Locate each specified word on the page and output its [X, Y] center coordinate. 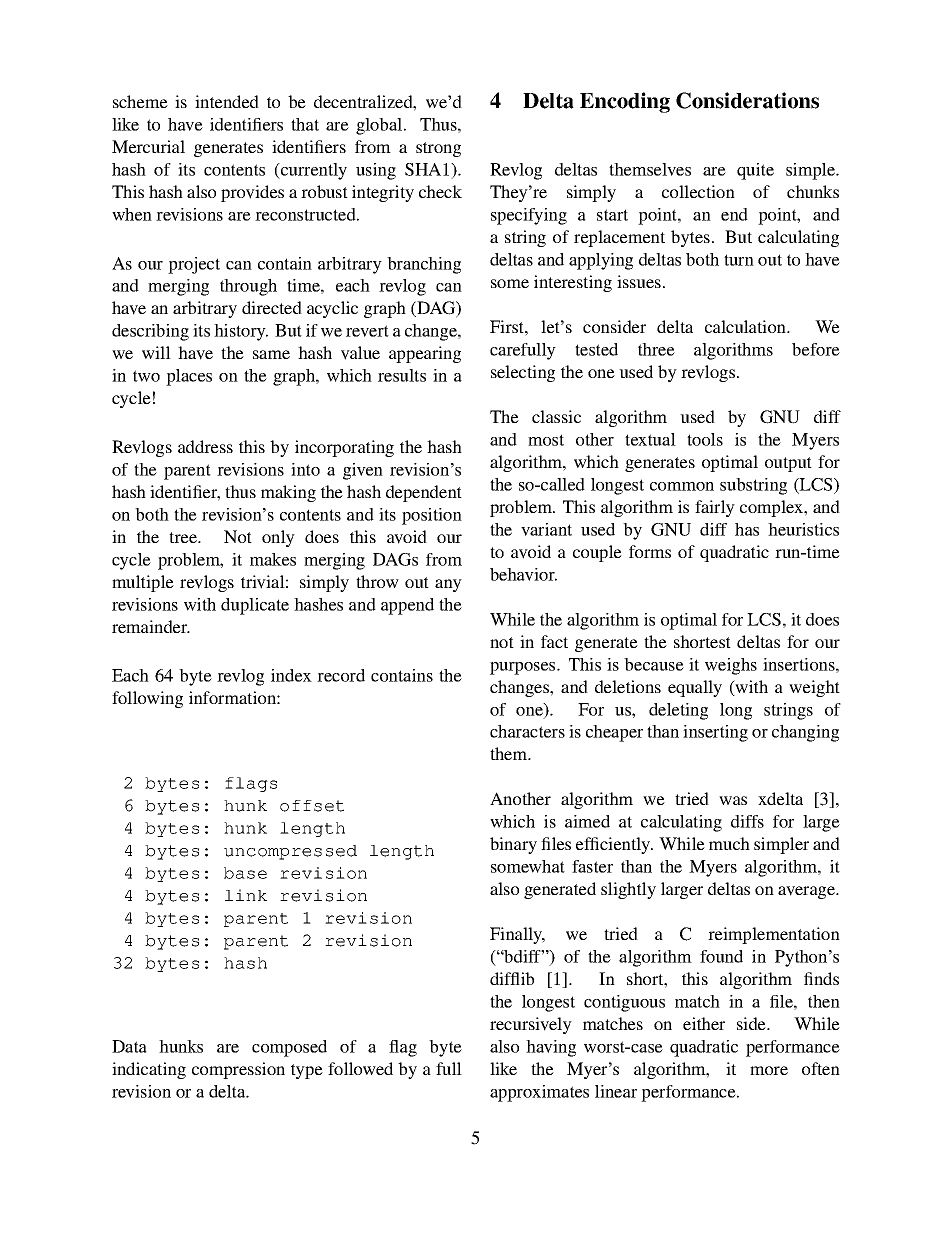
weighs [731, 666]
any [448, 585]
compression [238, 1070]
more [769, 1070]
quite [755, 171]
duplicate [255, 606]
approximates [539, 1093]
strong [438, 149]
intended [227, 101]
